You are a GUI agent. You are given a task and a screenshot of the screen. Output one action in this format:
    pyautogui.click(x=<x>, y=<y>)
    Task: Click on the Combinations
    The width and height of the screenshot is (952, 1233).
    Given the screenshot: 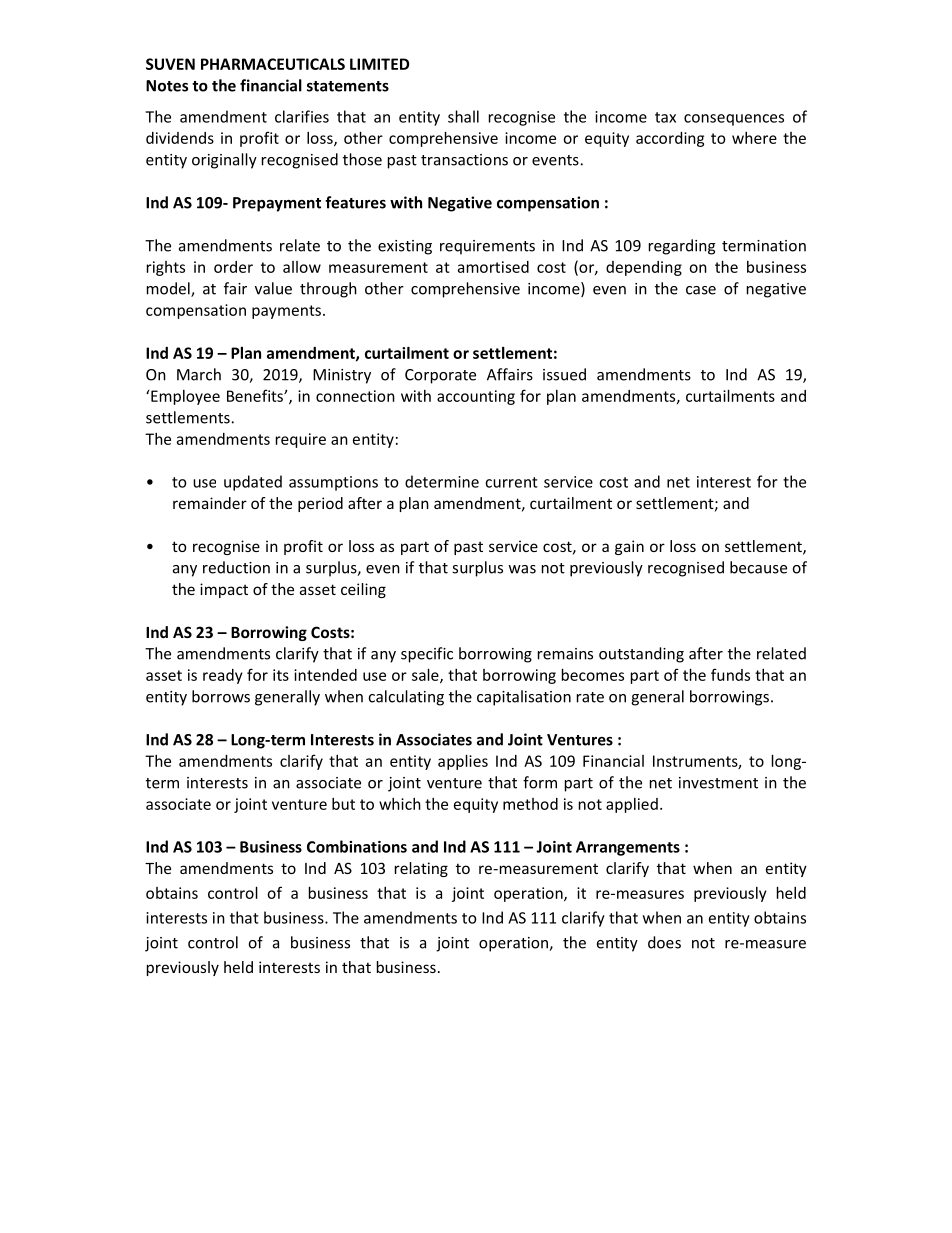 What is the action you would take?
    pyautogui.click(x=357, y=846)
